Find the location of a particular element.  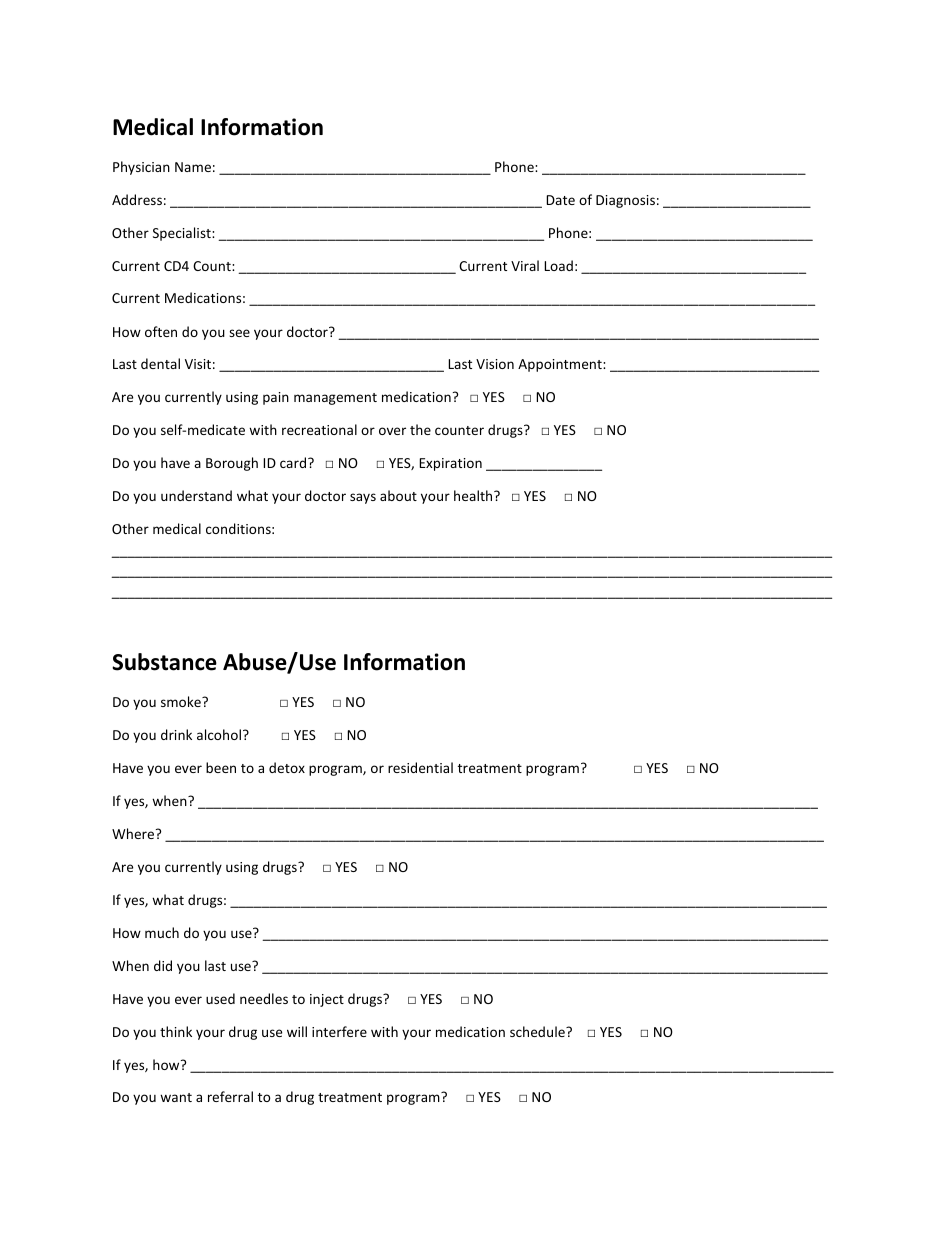

says is located at coordinates (363, 498).
